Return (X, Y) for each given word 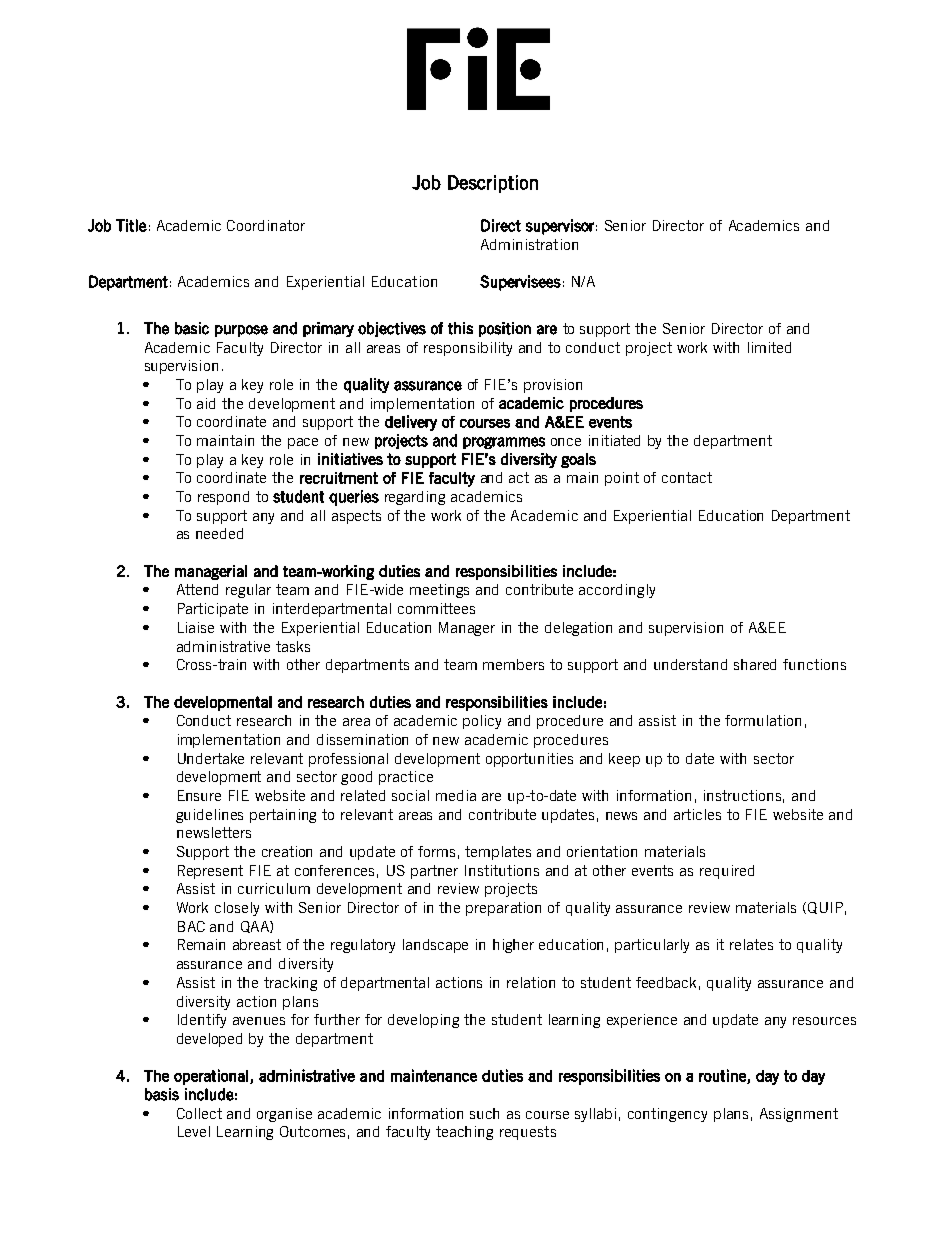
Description (493, 184)
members (513, 664)
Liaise (196, 627)
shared (755, 664)
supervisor (560, 227)
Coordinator (266, 225)
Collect (199, 1113)
